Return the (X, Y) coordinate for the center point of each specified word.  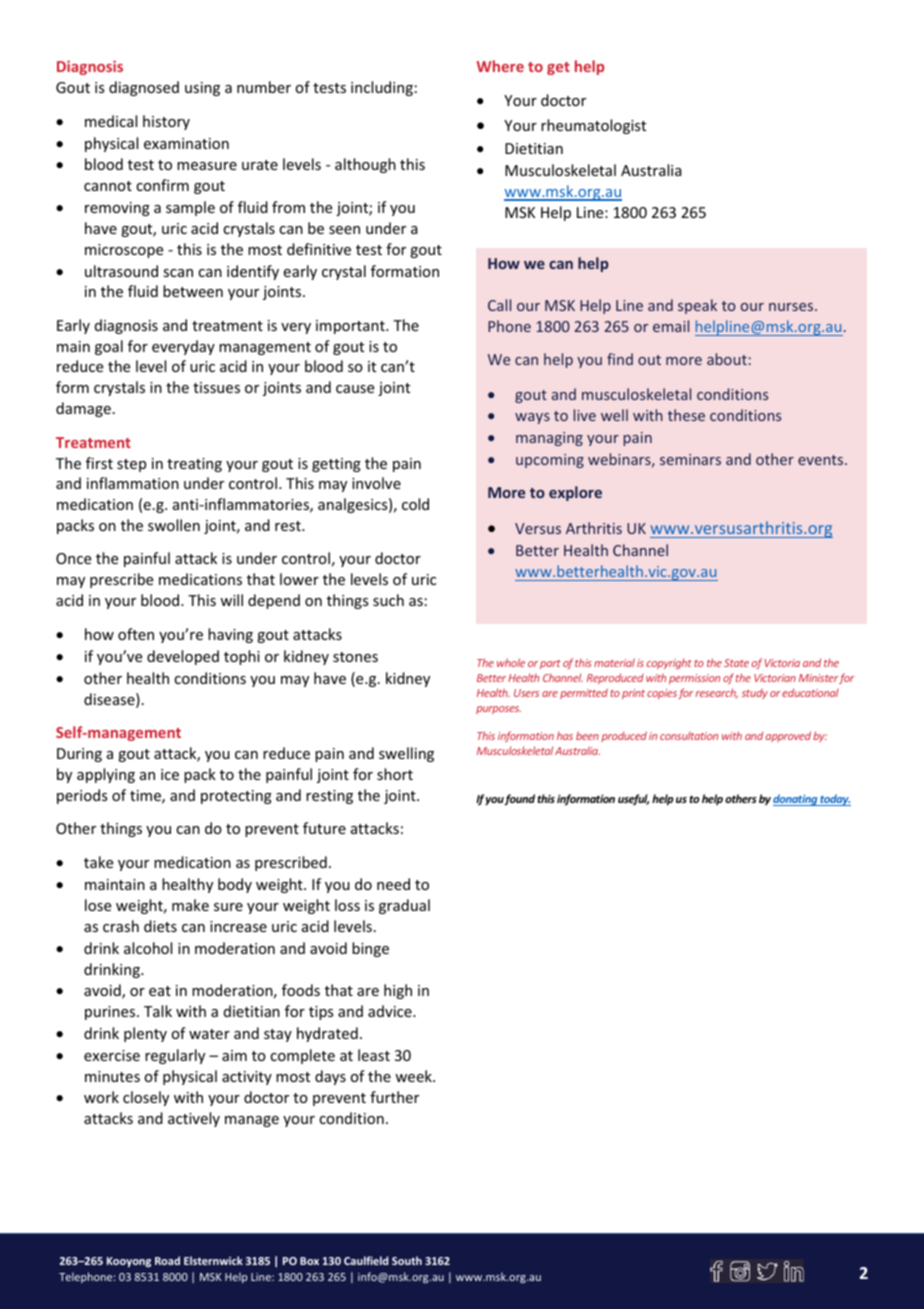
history (166, 122)
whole (511, 662)
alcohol (148, 948)
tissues (216, 387)
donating (796, 800)
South (407, 1260)
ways (532, 418)
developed (183, 657)
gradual (404, 906)
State (736, 663)
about (727, 359)
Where (500, 66)
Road (167, 1260)
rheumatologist (593, 126)
